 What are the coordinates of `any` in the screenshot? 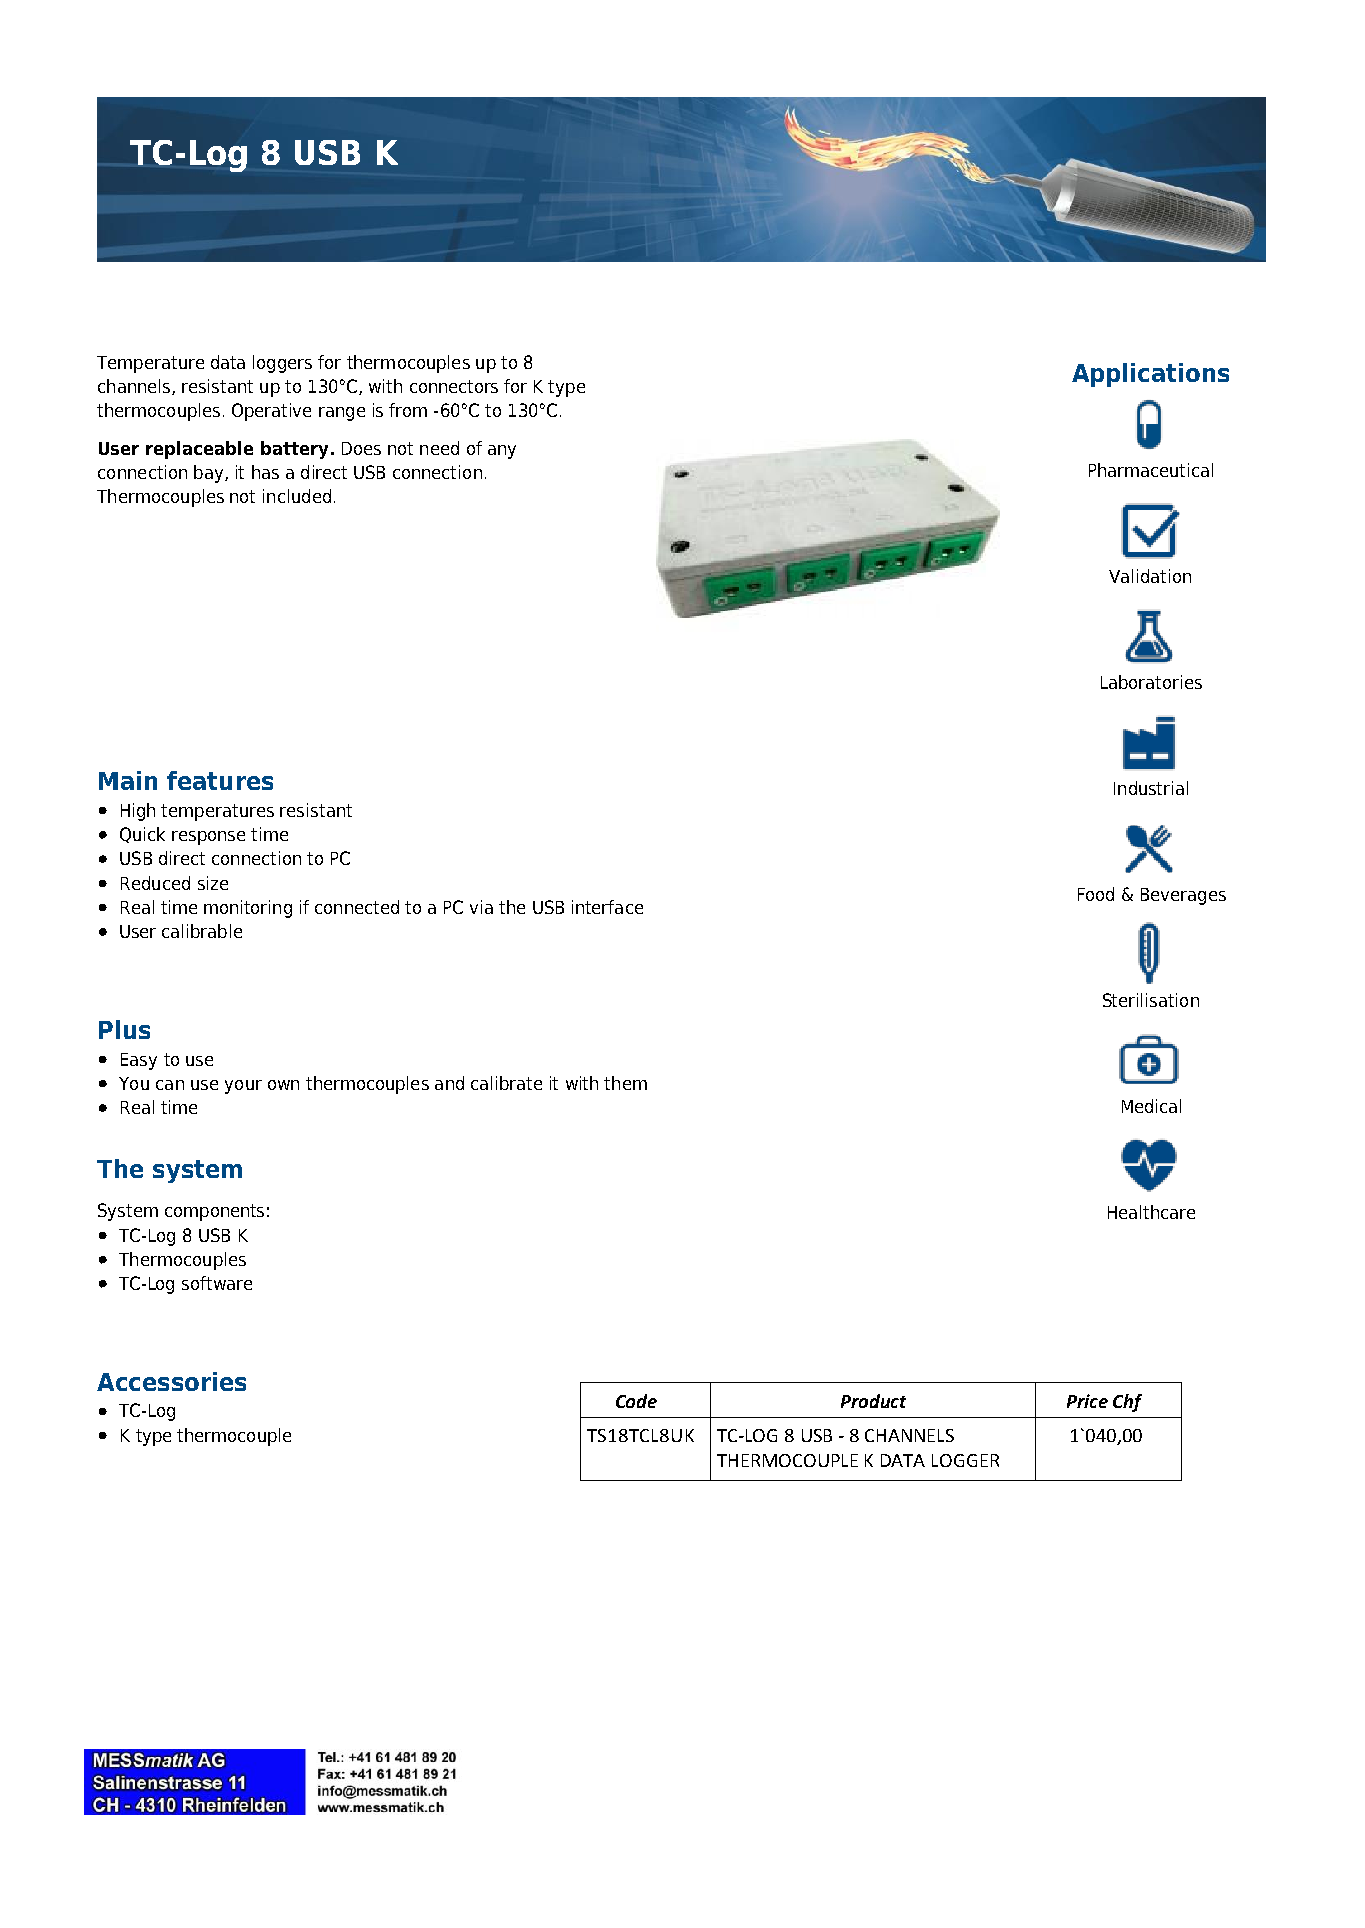 It's located at (502, 452).
